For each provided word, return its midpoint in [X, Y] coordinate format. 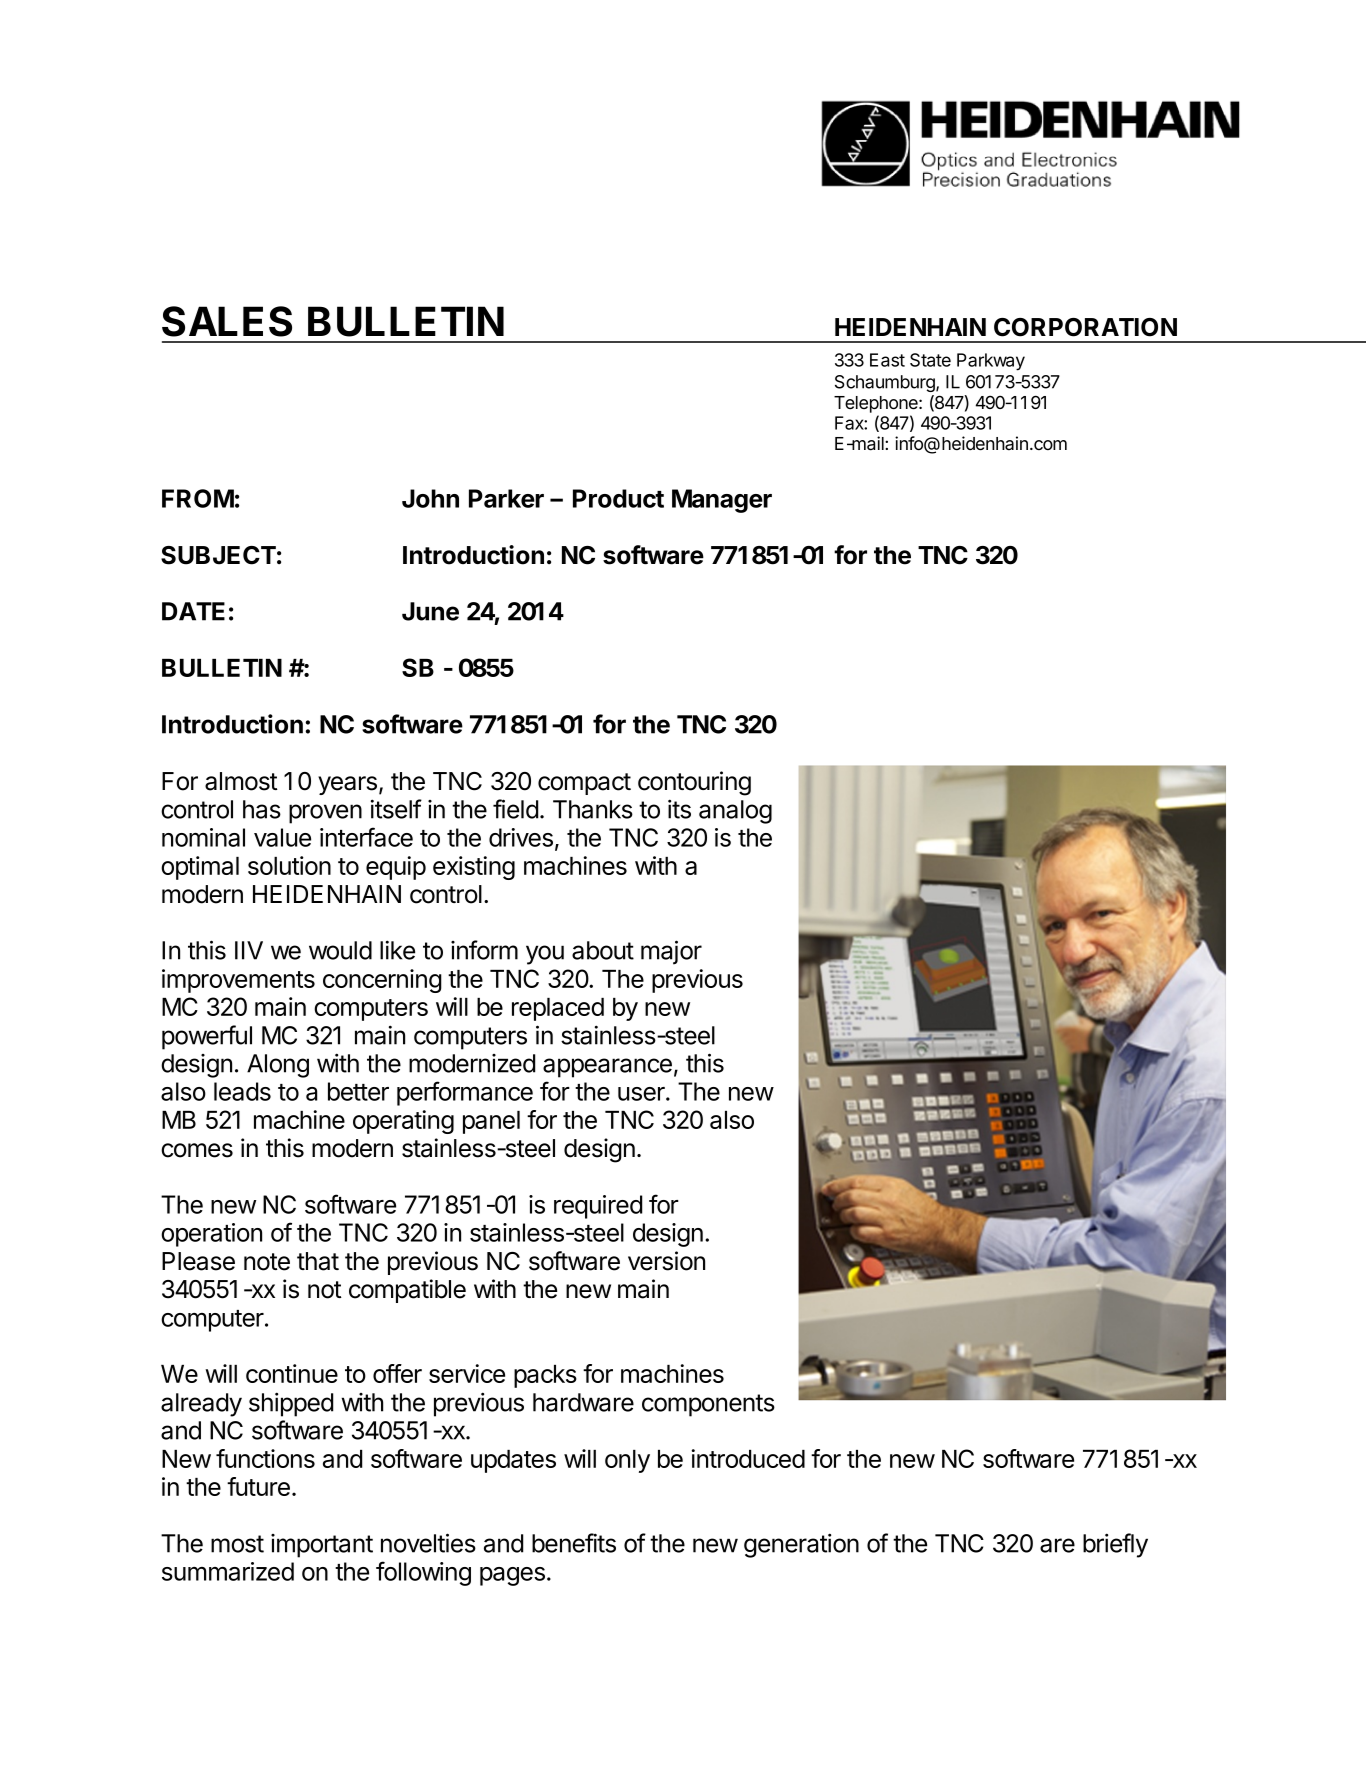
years [347, 785]
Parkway [991, 362]
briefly [1115, 1545]
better [358, 1091]
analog [735, 812]
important [322, 1546]
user [642, 1094]
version [666, 1261]
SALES [227, 321]
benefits [574, 1543]
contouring [694, 783]
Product [618, 498]
